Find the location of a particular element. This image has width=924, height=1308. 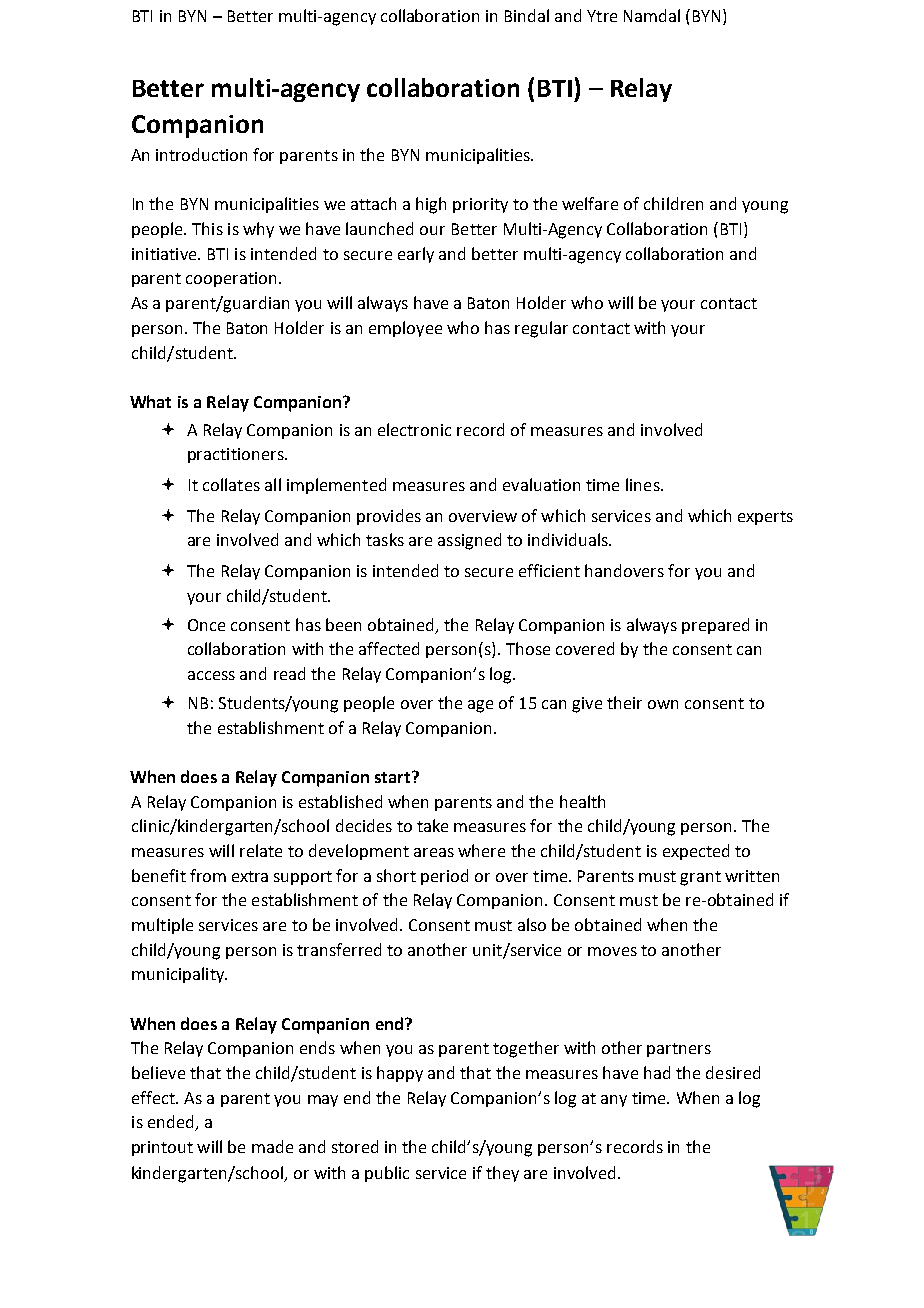

welfare is located at coordinates (590, 203).
